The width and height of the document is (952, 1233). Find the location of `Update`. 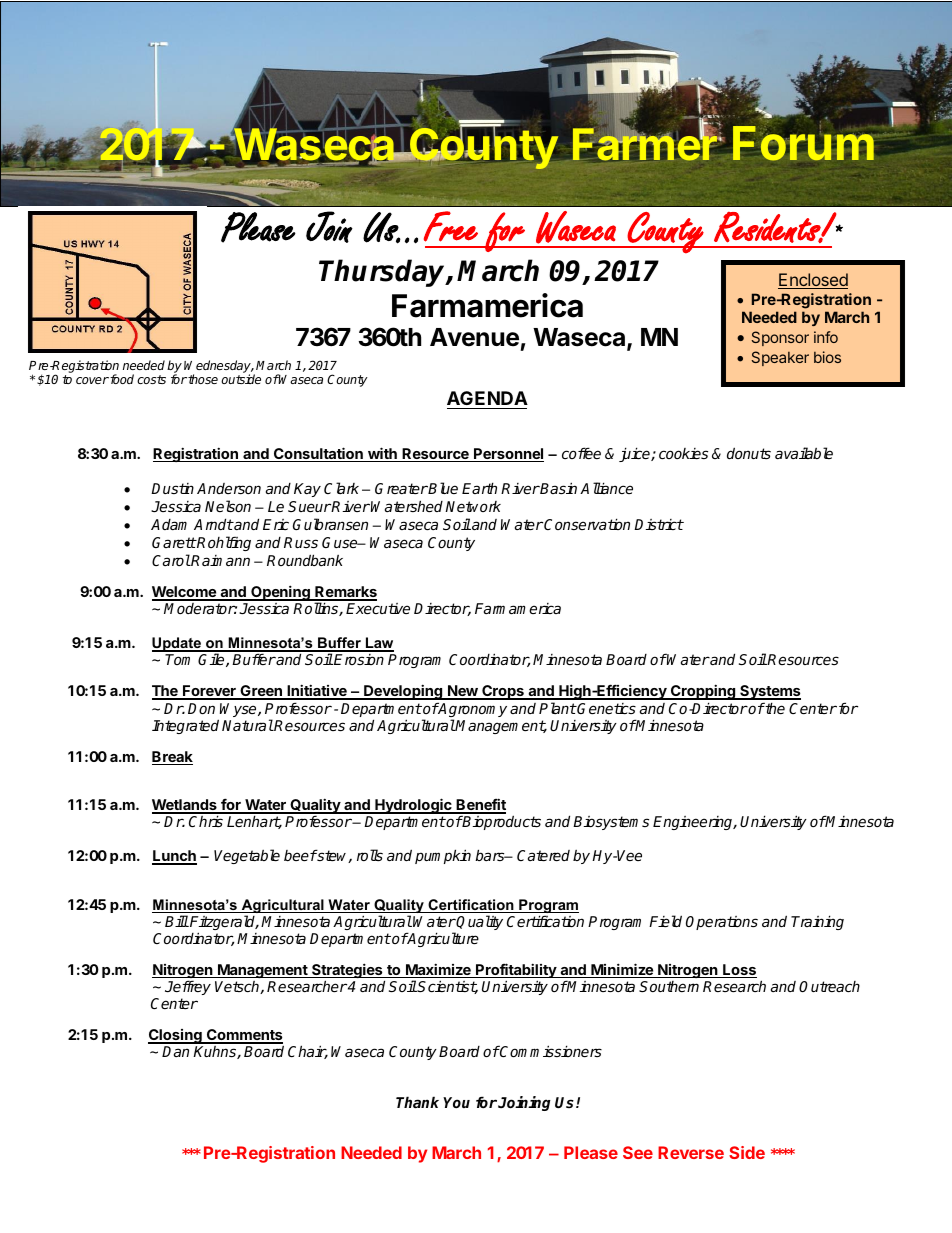

Update is located at coordinates (177, 644).
